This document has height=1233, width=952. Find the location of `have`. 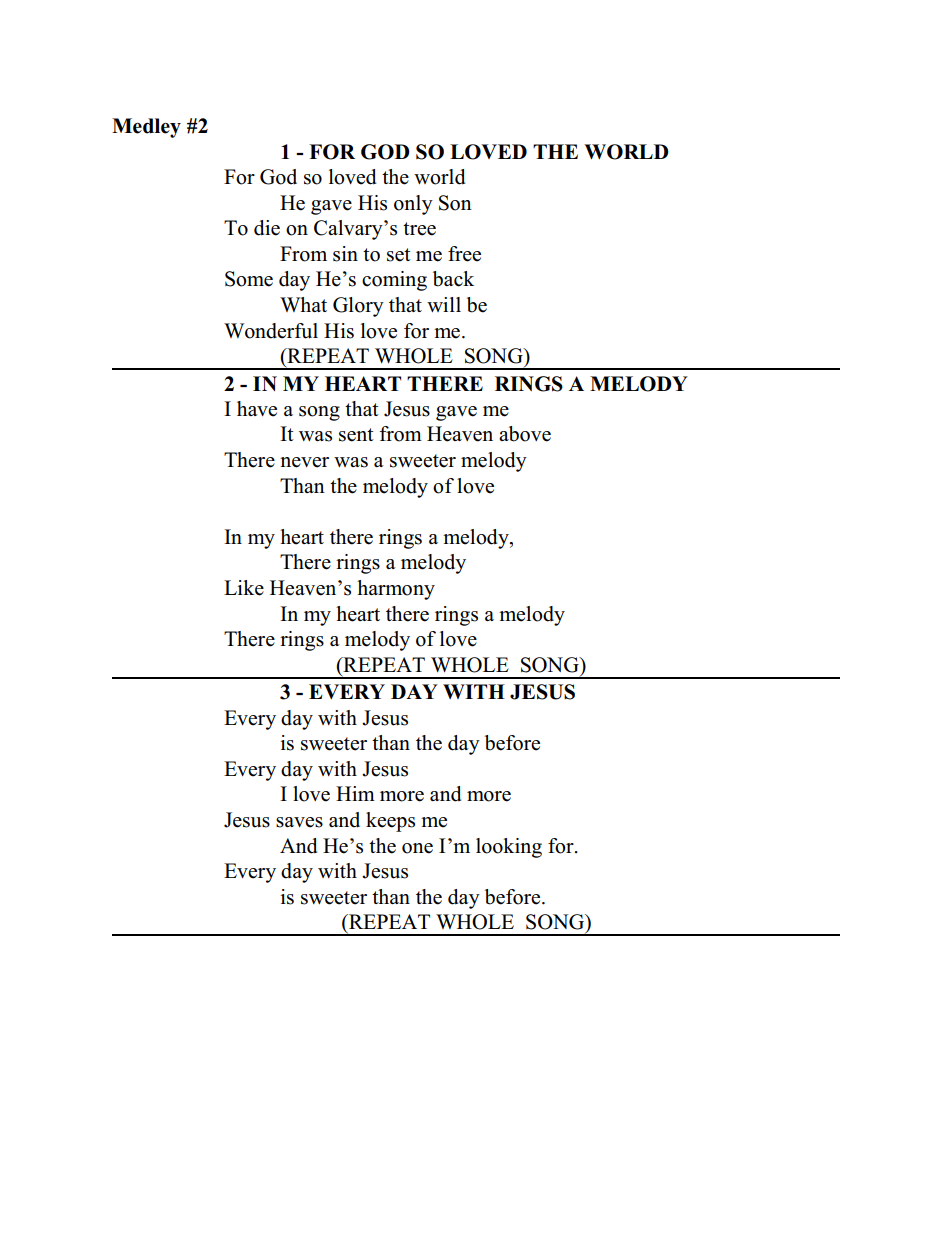

have is located at coordinates (257, 409).
